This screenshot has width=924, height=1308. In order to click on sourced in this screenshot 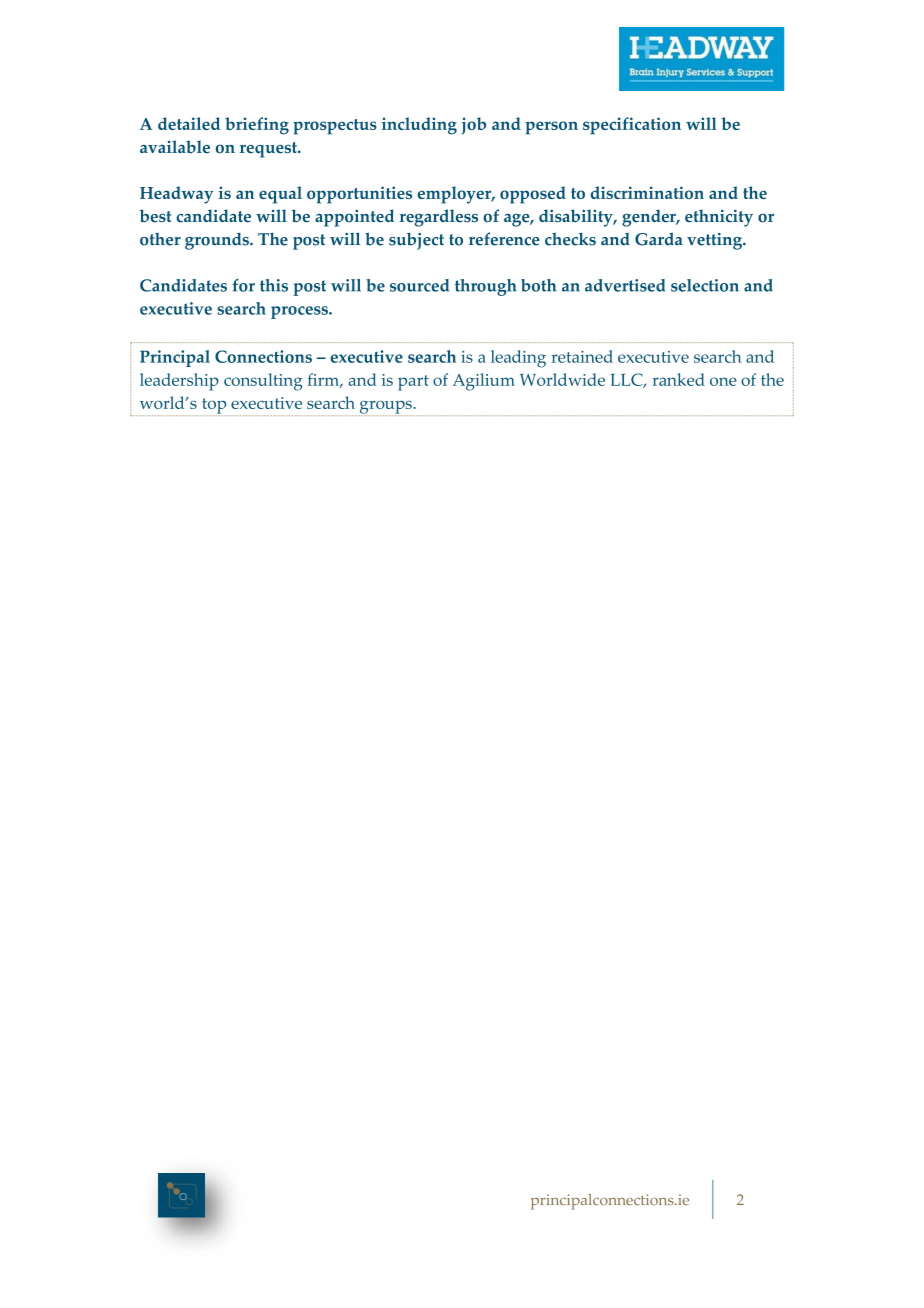, I will do `click(419, 285)`.
